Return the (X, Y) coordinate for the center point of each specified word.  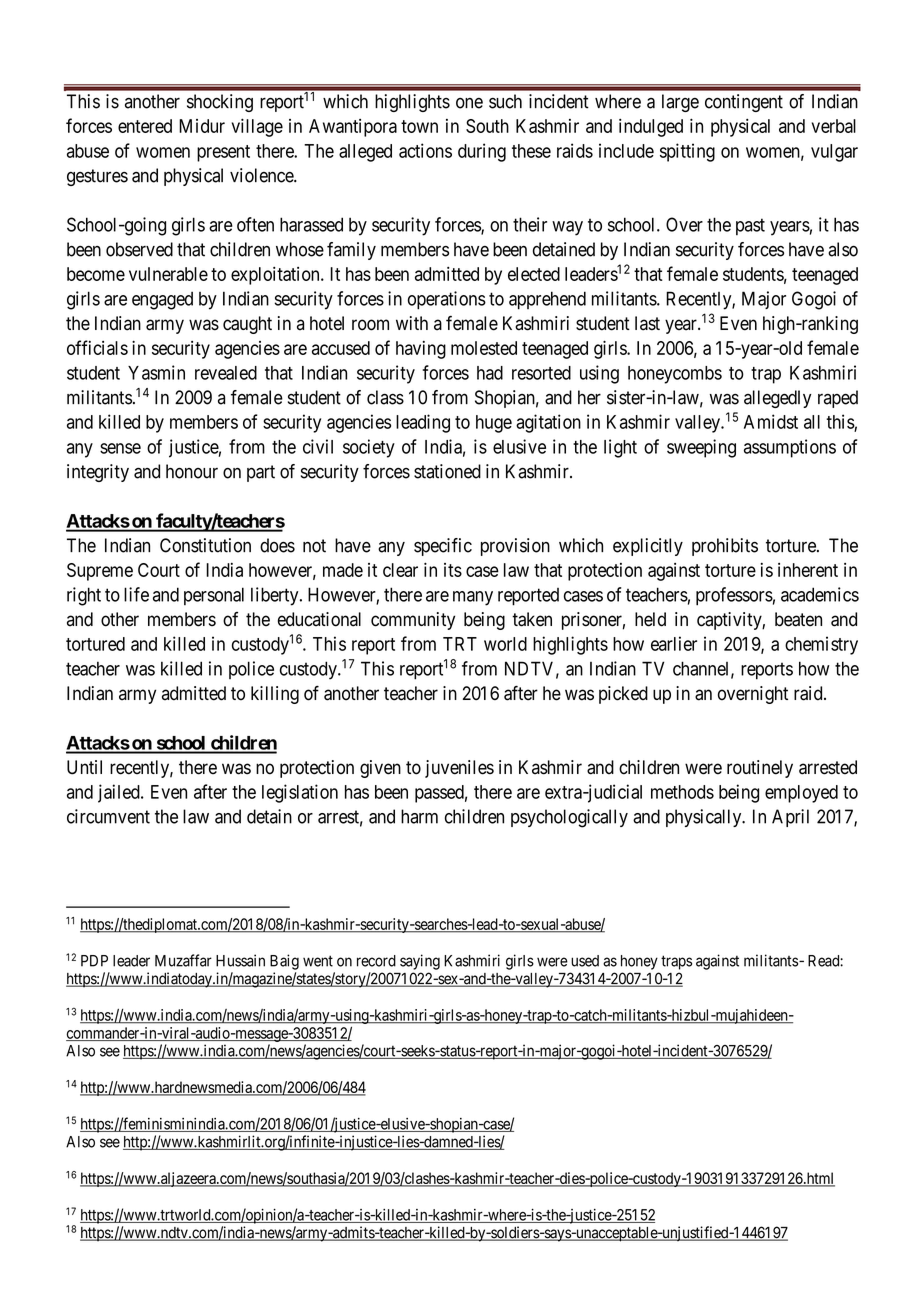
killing (275, 695)
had (490, 373)
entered (145, 126)
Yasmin (156, 372)
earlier (674, 643)
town (419, 126)
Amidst (771, 421)
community (413, 621)
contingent (744, 103)
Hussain (240, 960)
